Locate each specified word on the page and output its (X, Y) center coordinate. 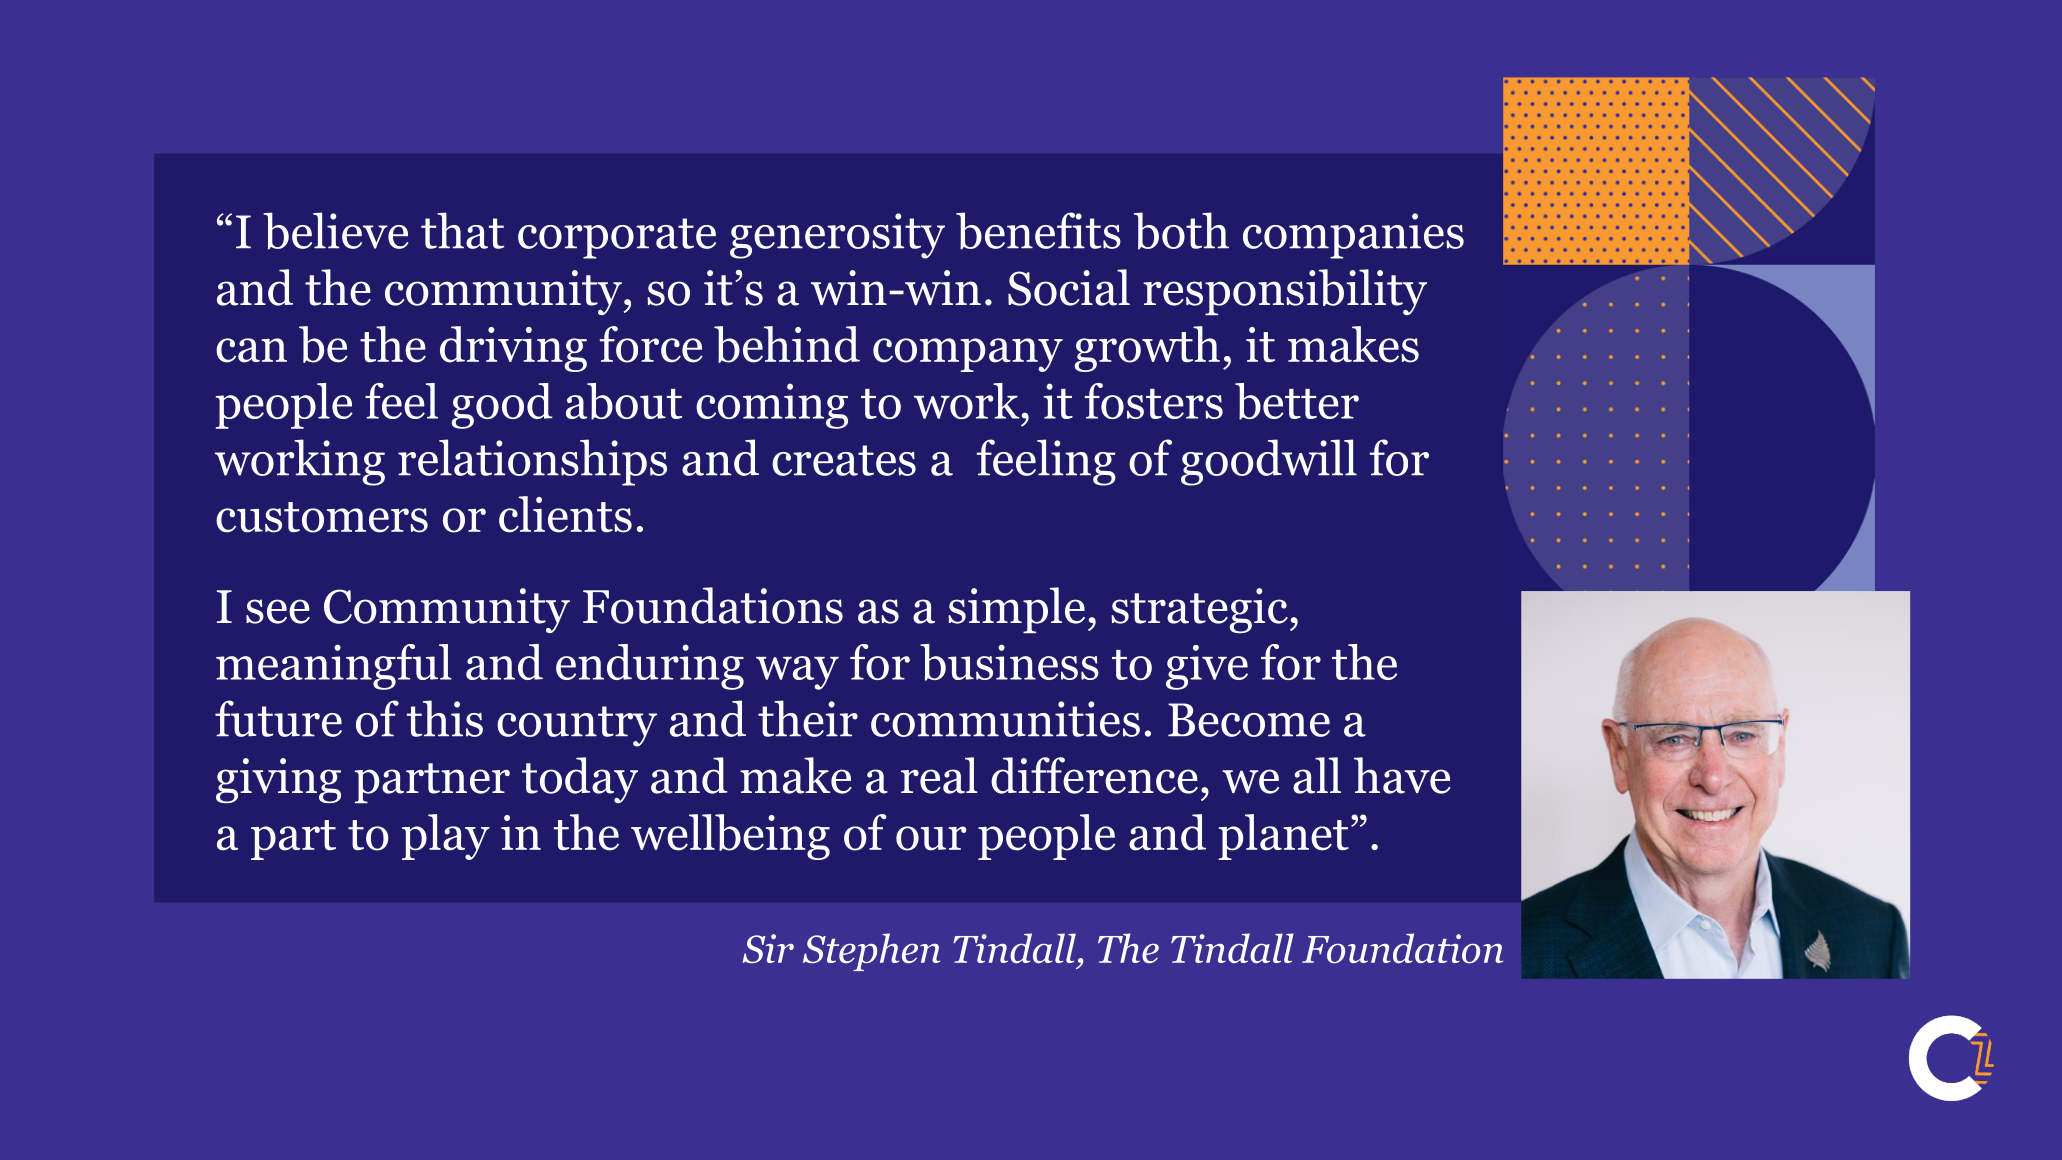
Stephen (871, 952)
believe (335, 231)
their (808, 718)
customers (322, 517)
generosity (837, 236)
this (445, 718)
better (1297, 401)
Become (1249, 720)
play (446, 837)
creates (844, 460)
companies (1353, 236)
